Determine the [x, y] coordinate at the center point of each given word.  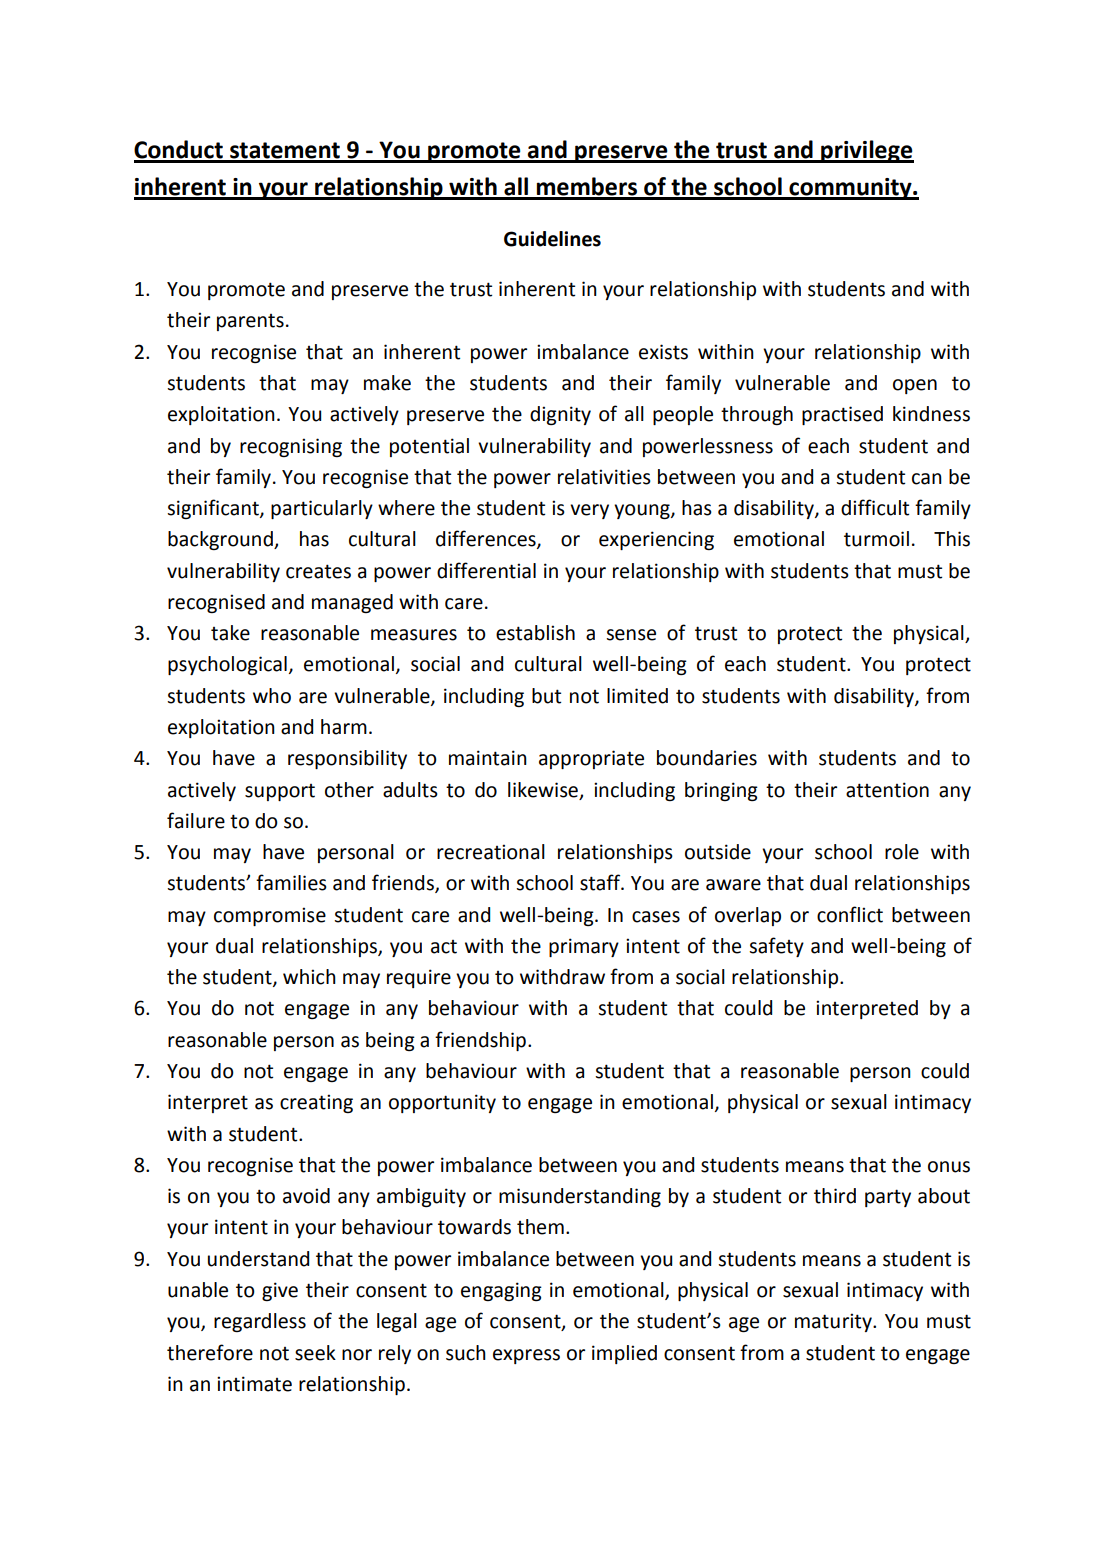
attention [887, 790]
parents [250, 322]
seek [315, 1353]
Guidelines [552, 239]
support [280, 792]
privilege [866, 151]
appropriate [591, 759]
